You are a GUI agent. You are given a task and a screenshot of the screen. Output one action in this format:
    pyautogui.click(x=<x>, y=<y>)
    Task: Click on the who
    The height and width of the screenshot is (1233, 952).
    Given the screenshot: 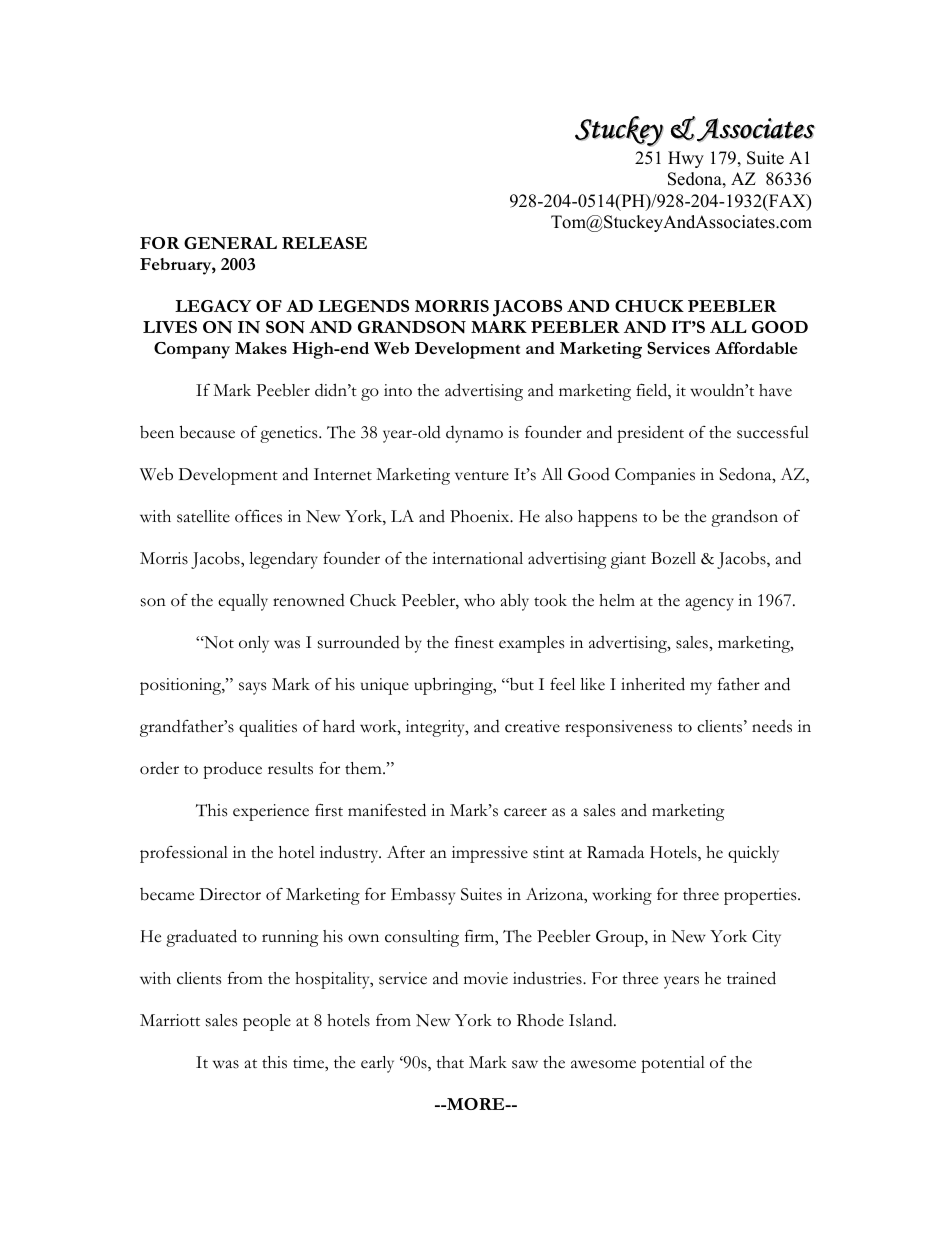 What is the action you would take?
    pyautogui.click(x=479, y=600)
